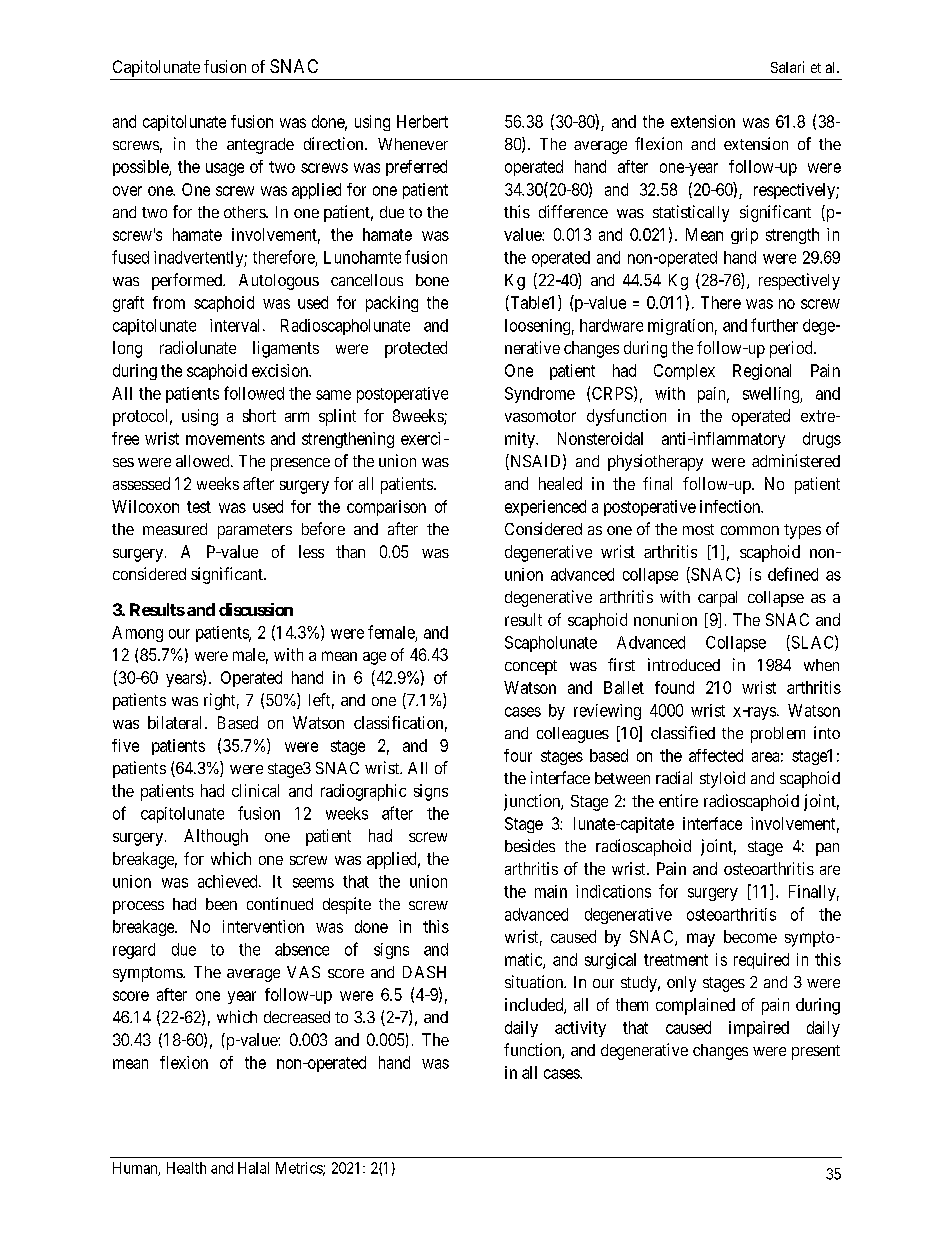 Image resolution: width=952 pixels, height=1233 pixels. I want to click on statistically, so click(691, 213).
